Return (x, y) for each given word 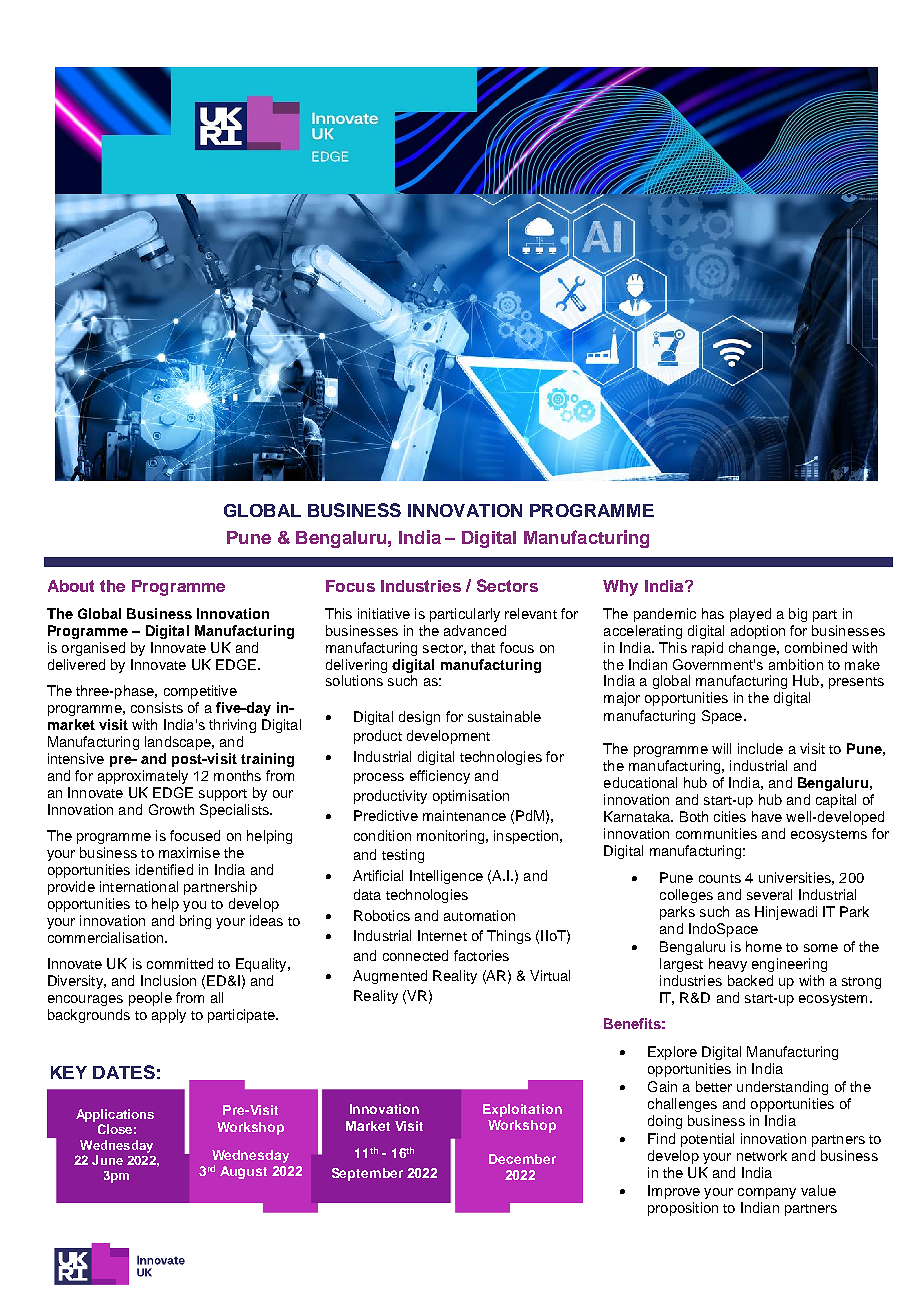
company (767, 1193)
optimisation (471, 797)
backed (750, 980)
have (767, 816)
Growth (171, 809)
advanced (475, 630)
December (522, 1159)
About (71, 586)
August (243, 1172)
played (750, 615)
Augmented (390, 977)
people (150, 999)
